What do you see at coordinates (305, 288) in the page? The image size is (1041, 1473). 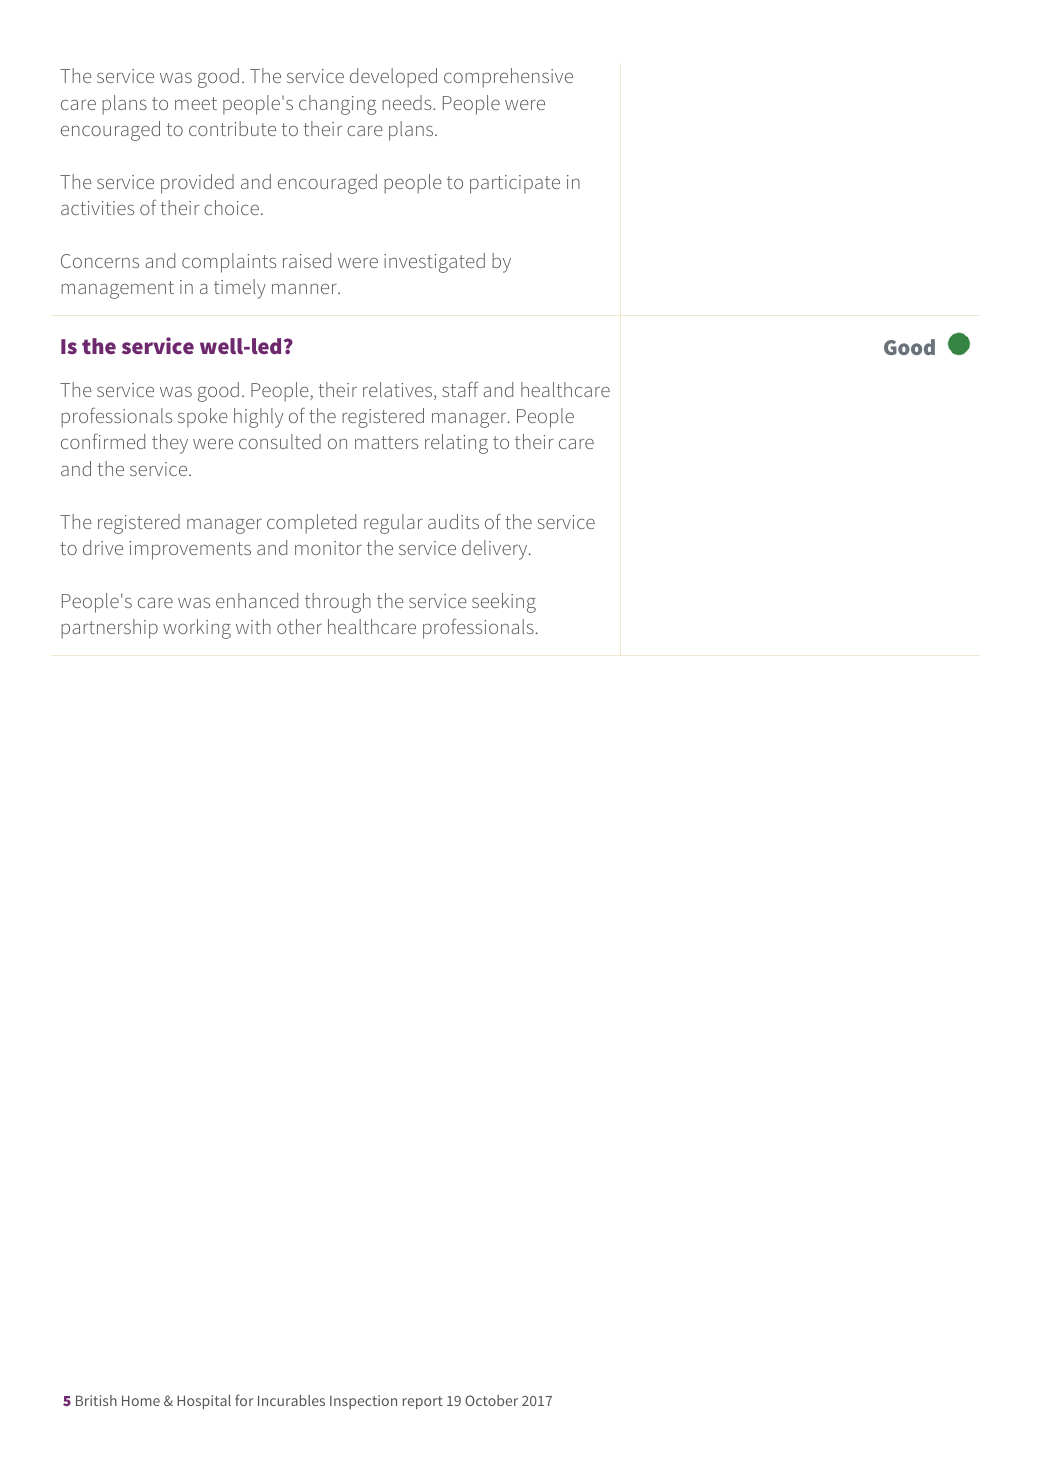 I see `manner` at bounding box center [305, 288].
